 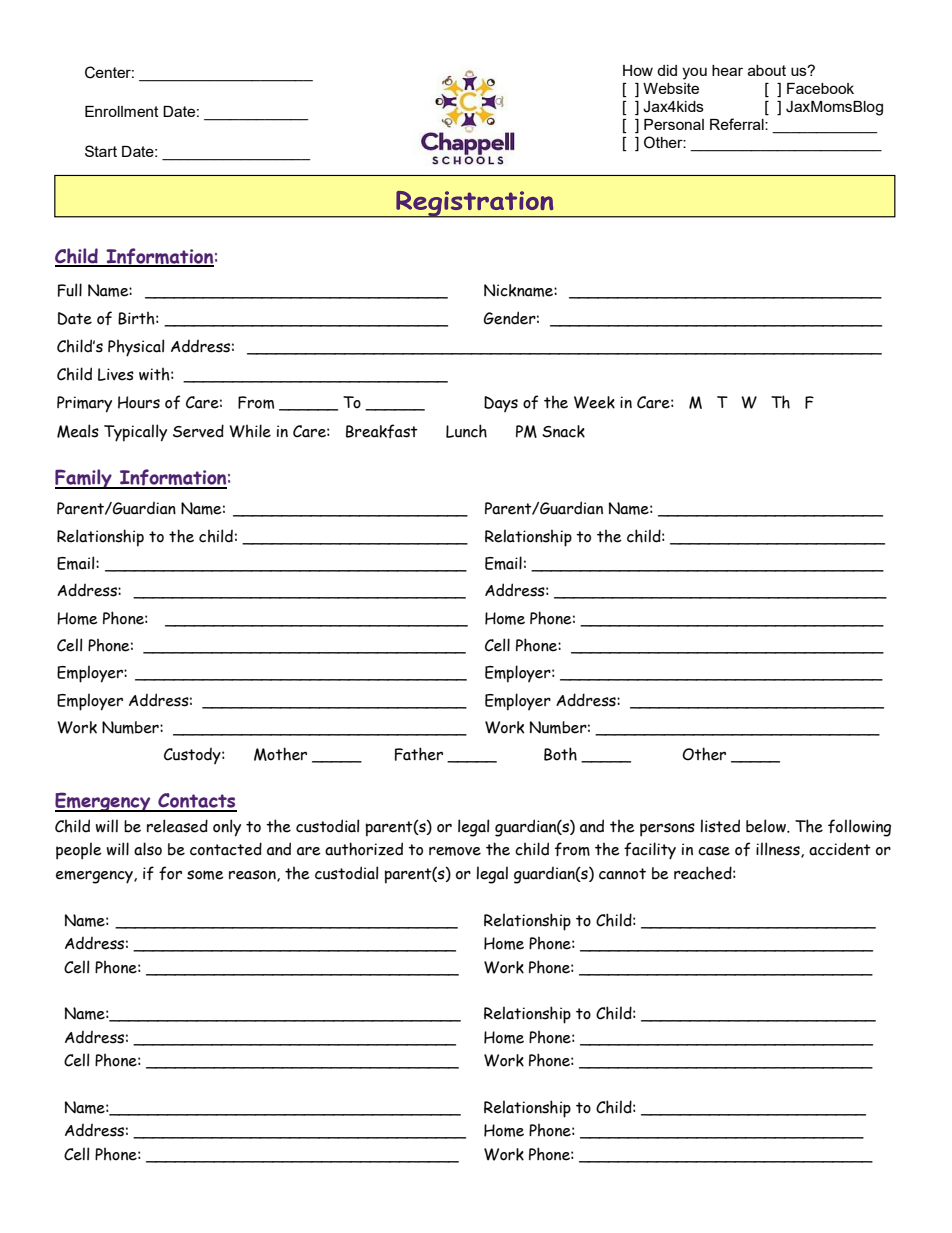 What do you see at coordinates (455, 851) in the screenshot?
I see `remove` at bounding box center [455, 851].
